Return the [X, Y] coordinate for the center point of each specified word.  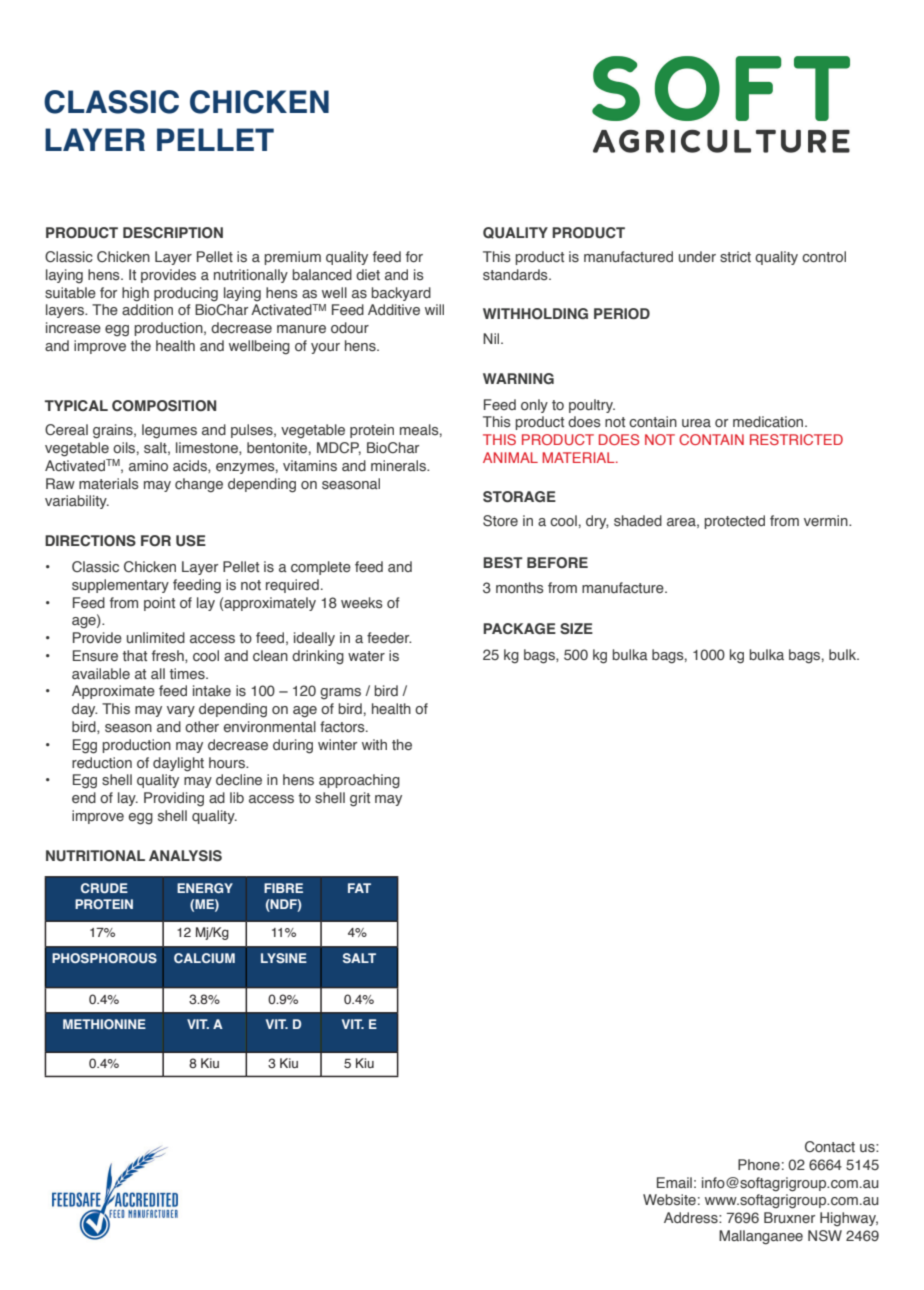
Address [692, 1218]
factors [343, 726]
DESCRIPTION [173, 232]
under [697, 256]
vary [181, 711]
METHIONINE [104, 1024]
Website [669, 1199]
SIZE [576, 628]
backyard [401, 294]
